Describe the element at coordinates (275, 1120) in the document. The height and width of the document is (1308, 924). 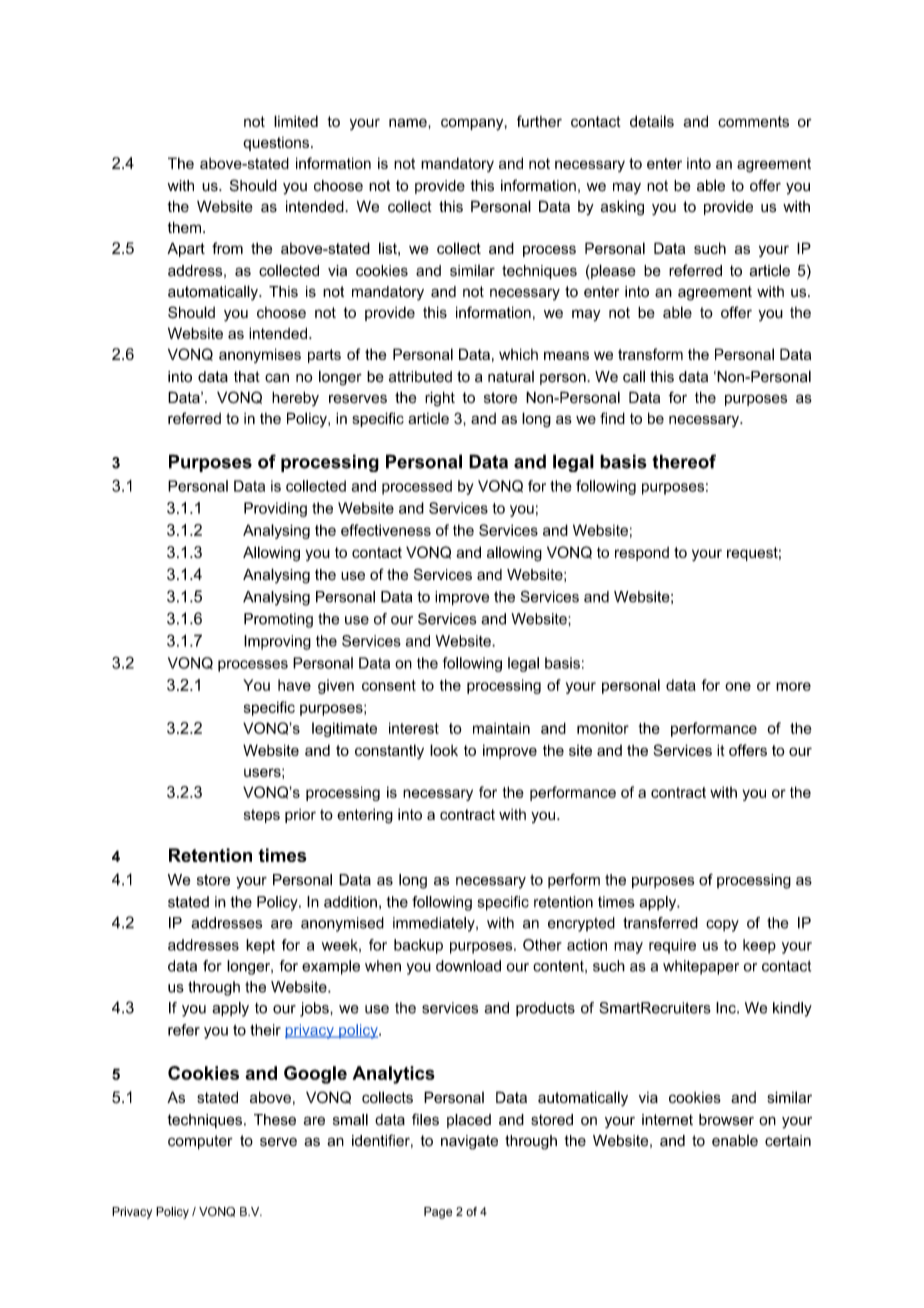
I see `These` at that location.
